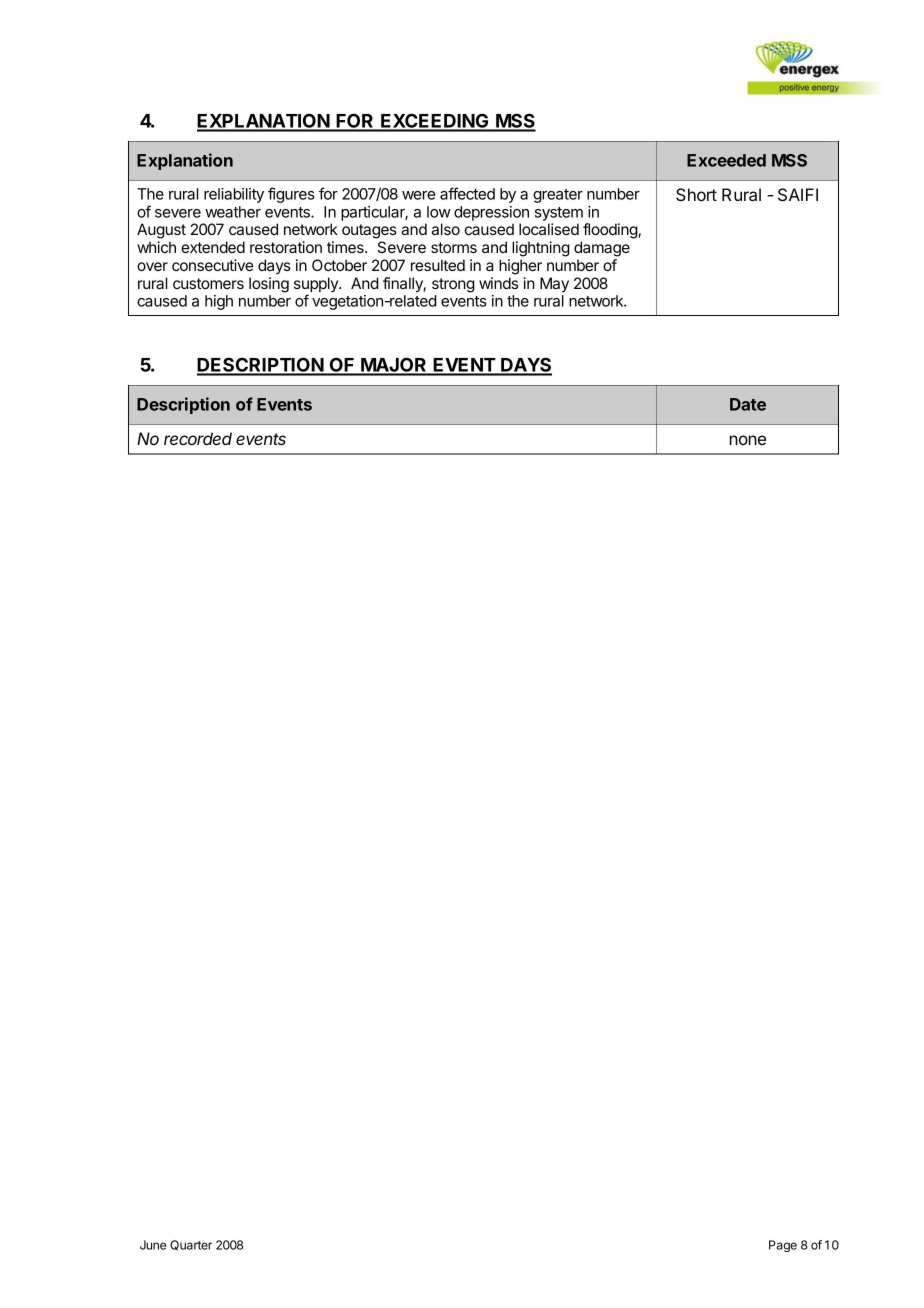 Image resolution: width=924 pixels, height=1308 pixels. What do you see at coordinates (748, 404) in the page?
I see `Date` at bounding box center [748, 404].
